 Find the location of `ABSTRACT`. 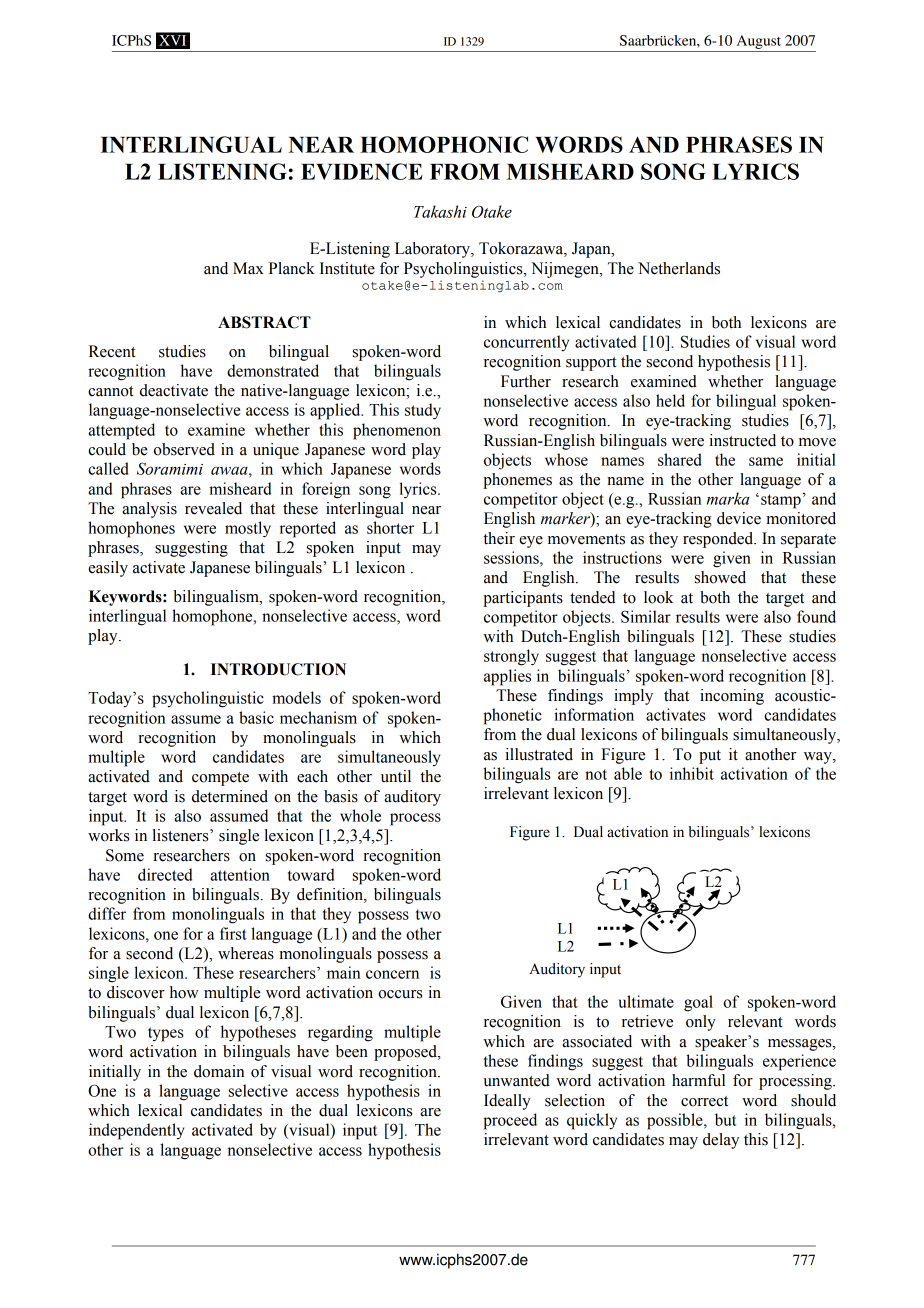

ABSTRACT is located at coordinates (264, 322).
